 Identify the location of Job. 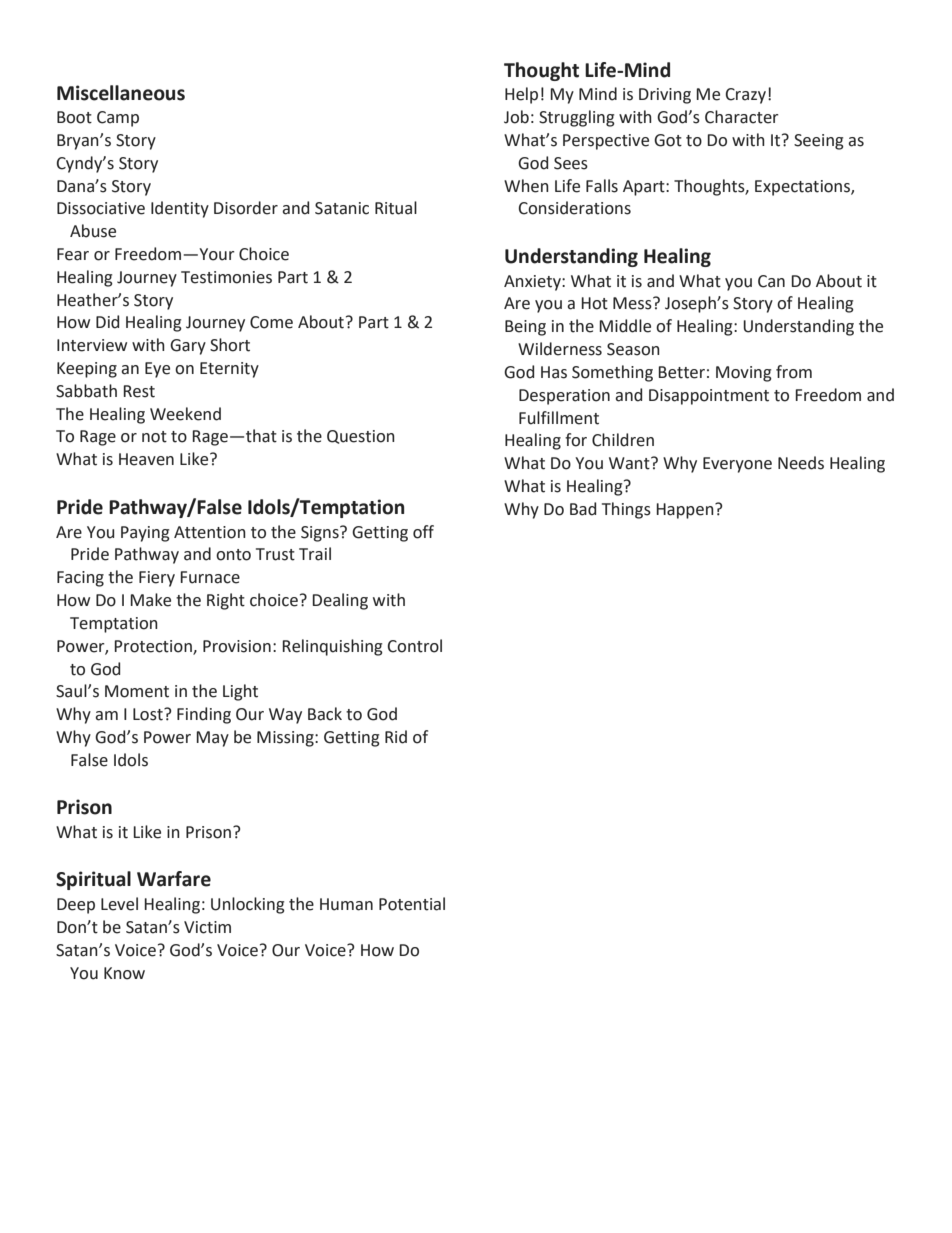
(516, 117).
